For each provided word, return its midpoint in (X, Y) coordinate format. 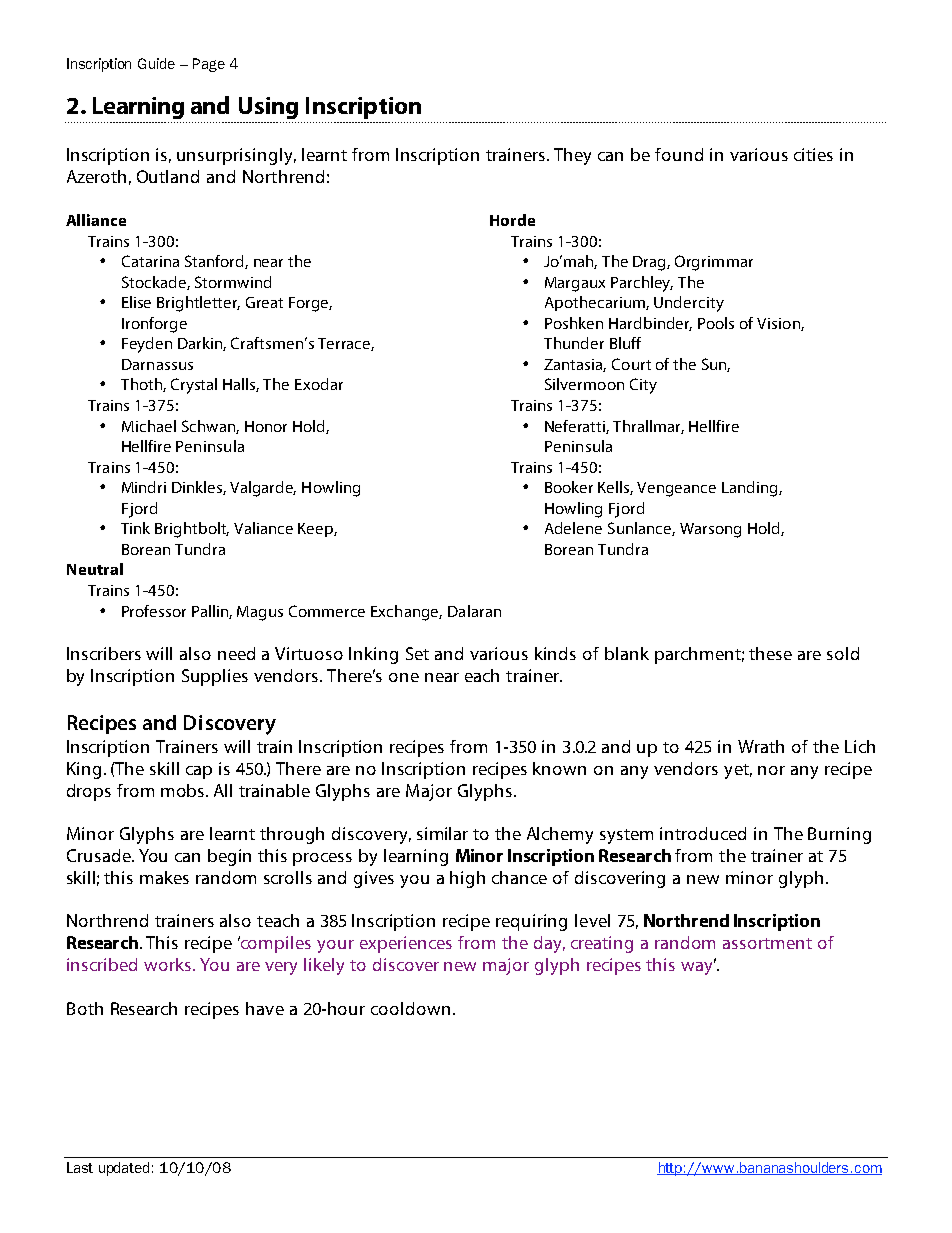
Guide (156, 63)
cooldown (410, 1008)
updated (124, 1169)
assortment (767, 943)
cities (813, 154)
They (572, 156)
